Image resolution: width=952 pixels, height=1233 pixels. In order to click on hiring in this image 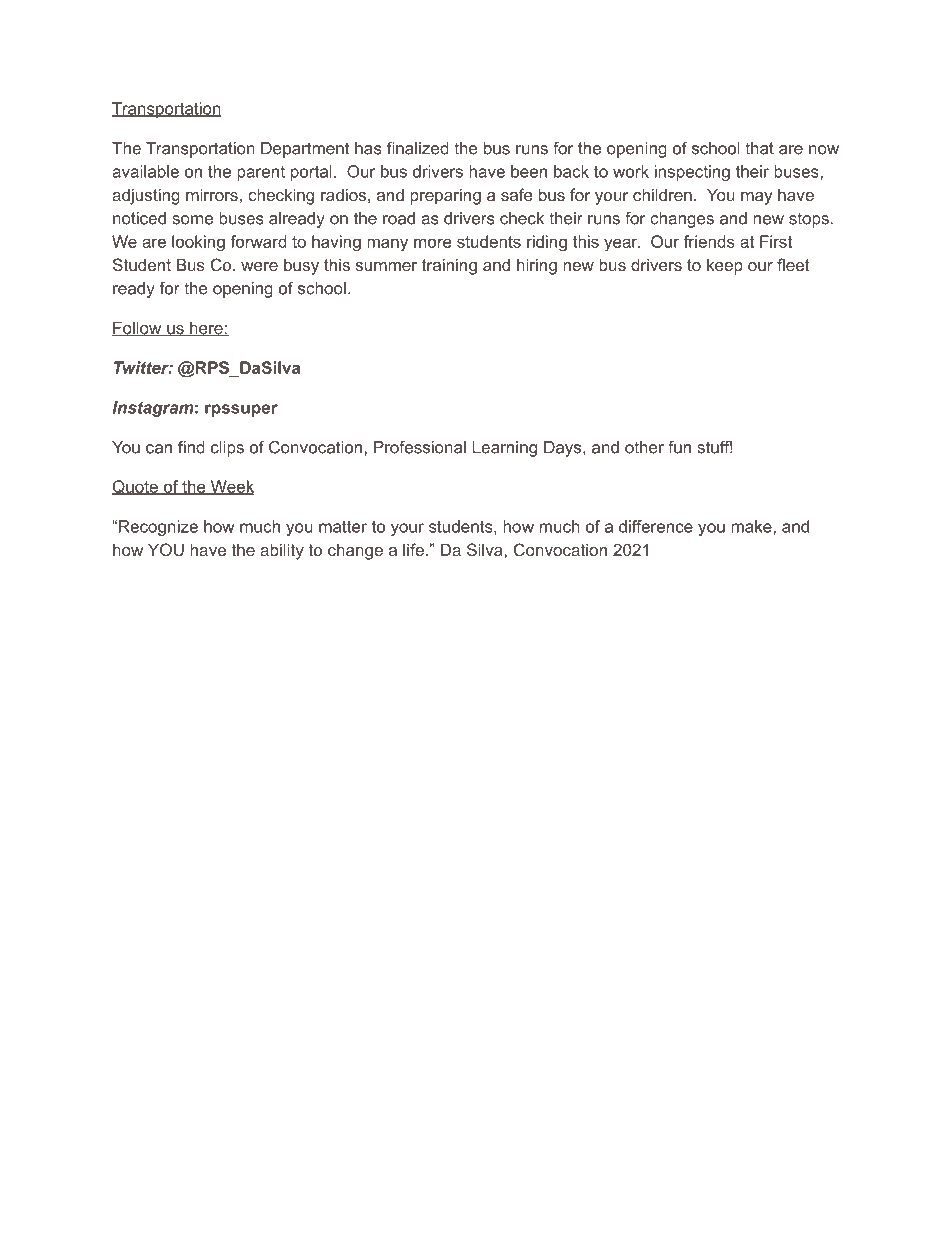, I will do `click(537, 266)`.
